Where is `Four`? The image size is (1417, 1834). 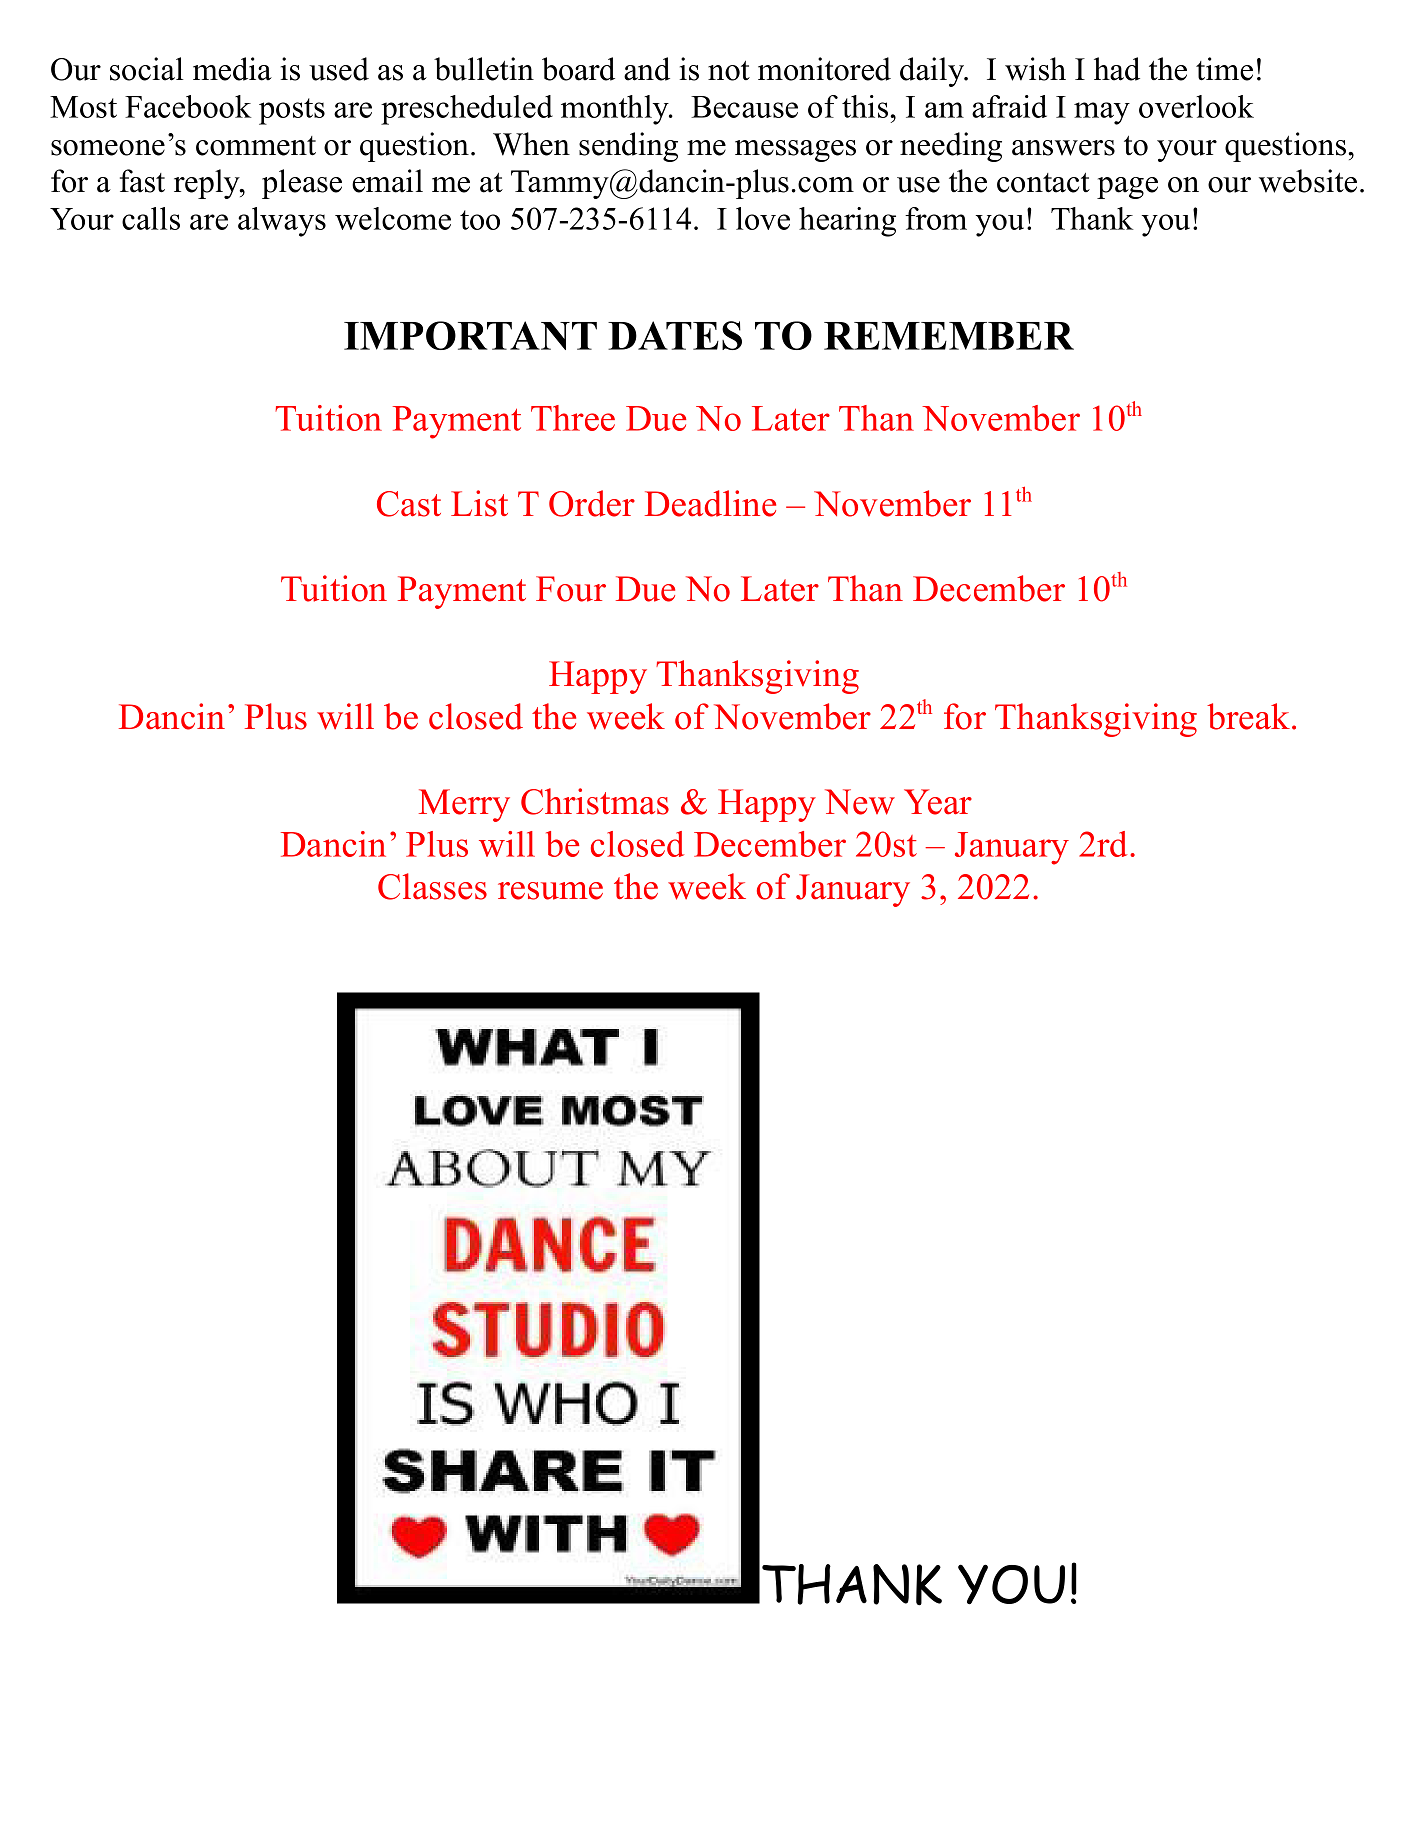
Four is located at coordinates (571, 589).
